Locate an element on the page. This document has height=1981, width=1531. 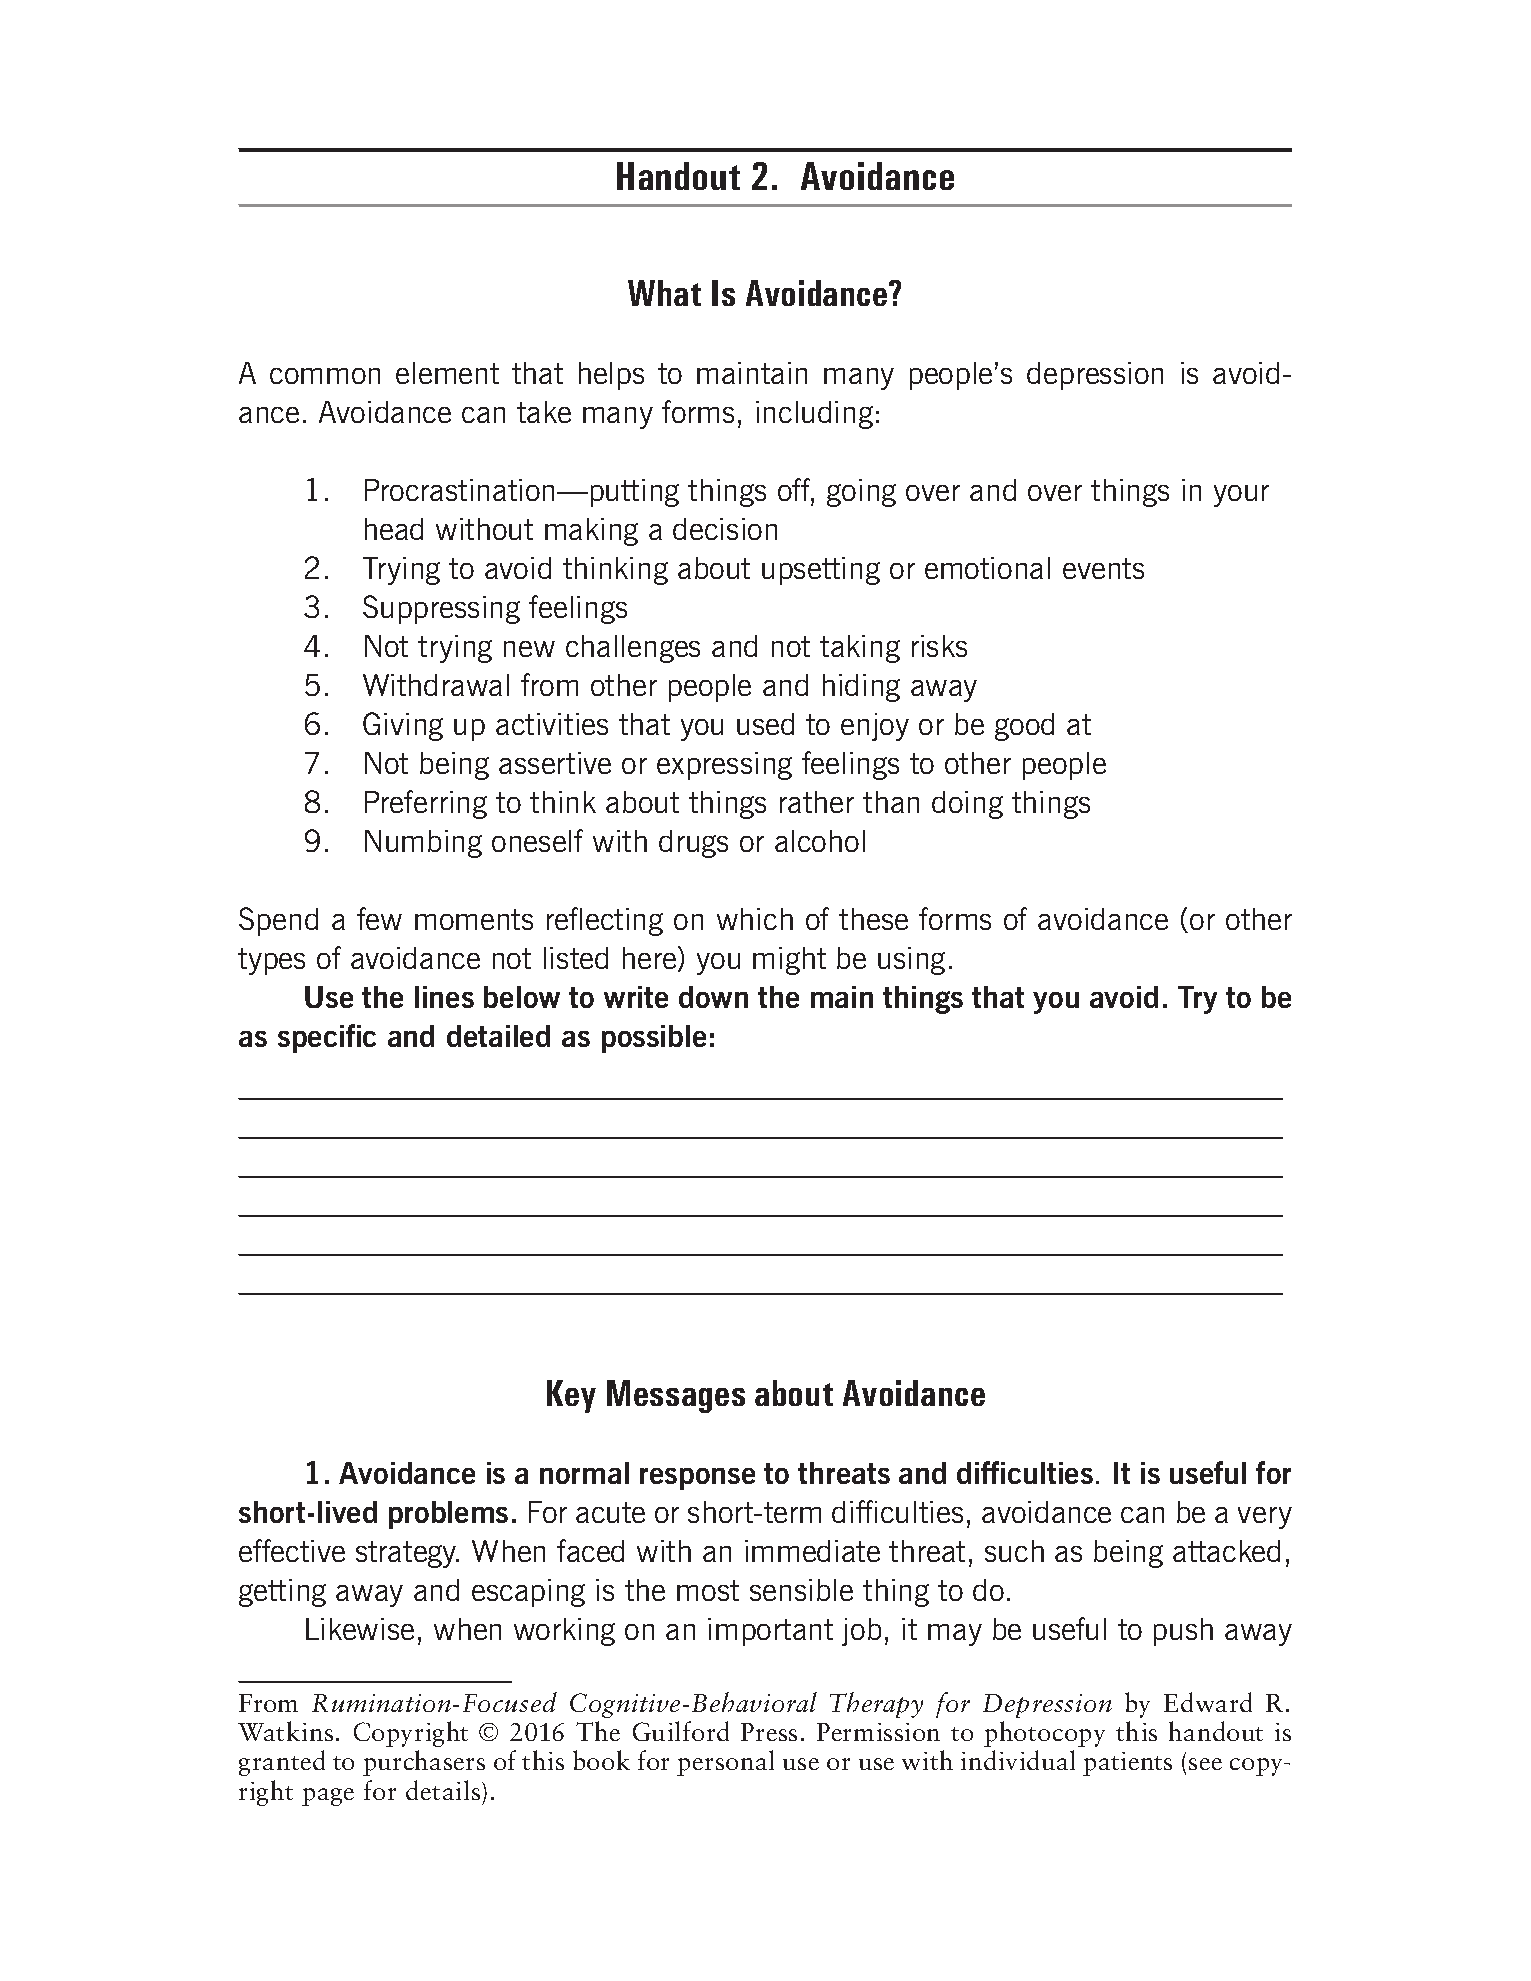
patients is located at coordinates (1127, 1764).
